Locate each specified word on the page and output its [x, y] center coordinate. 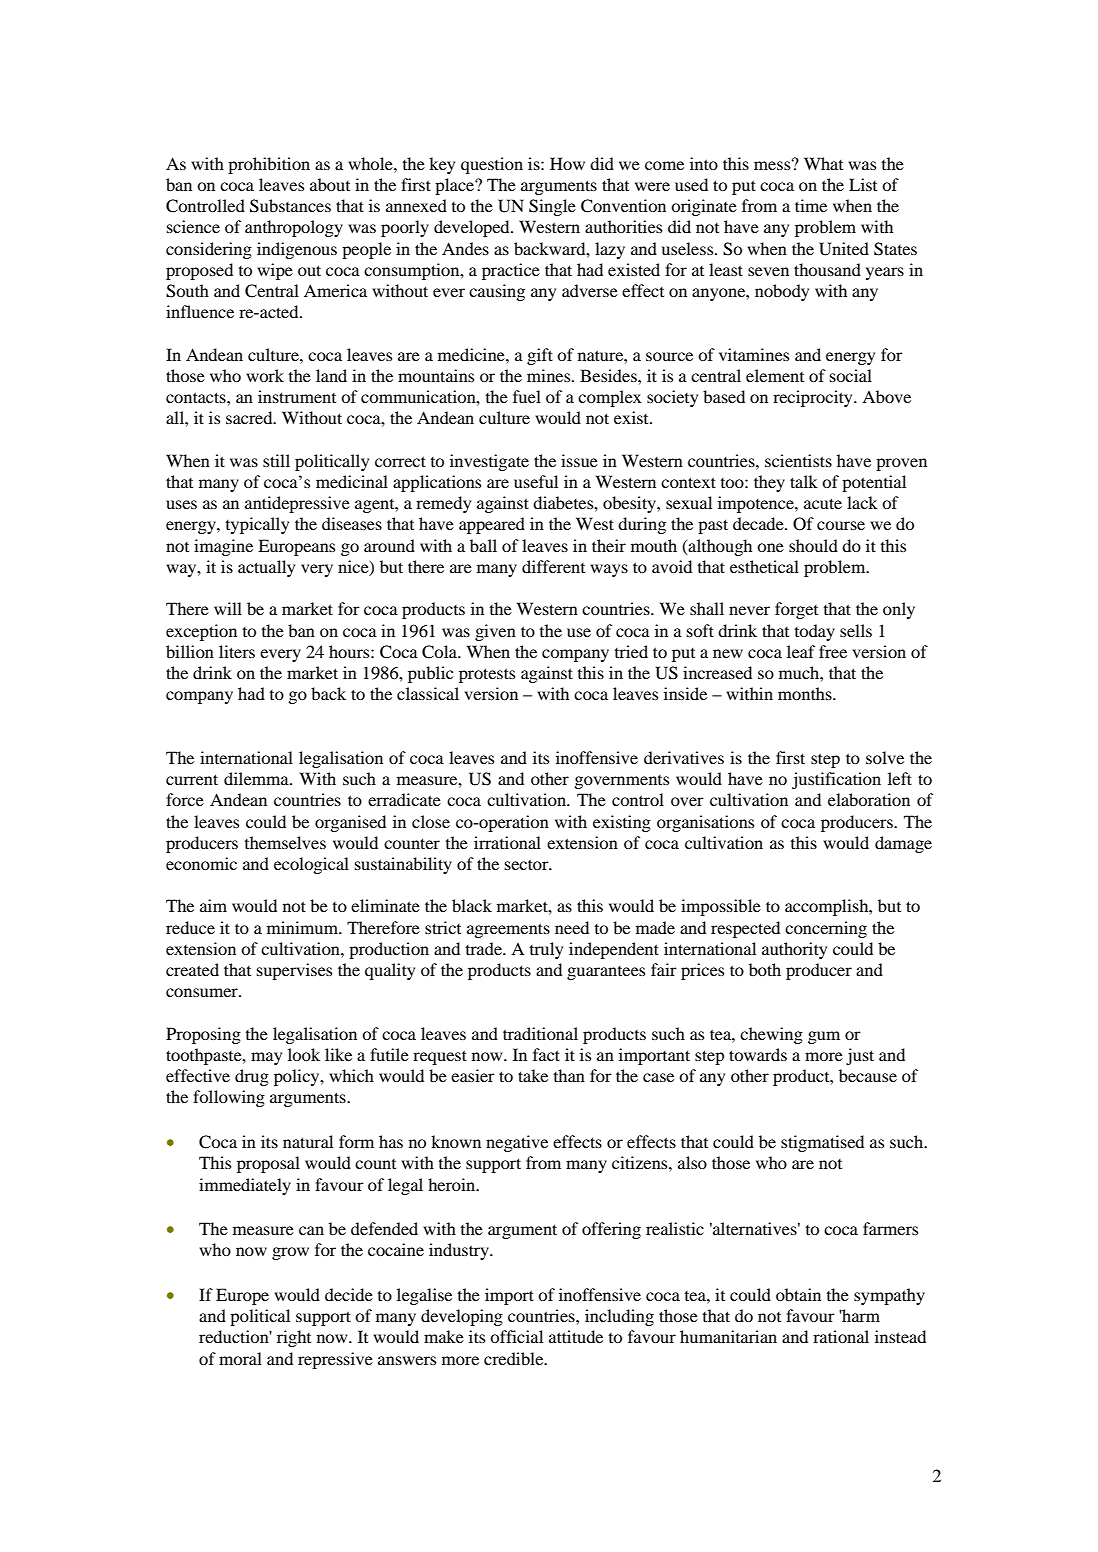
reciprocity [814, 398]
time [811, 205]
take [533, 1075]
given [495, 632]
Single [552, 207]
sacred [250, 417]
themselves [285, 842]
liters [237, 651]
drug [252, 1077]
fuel [527, 396]
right [294, 1338]
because [868, 1075]
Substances [290, 206]
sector [528, 864]
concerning [826, 929]
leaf [801, 651]
